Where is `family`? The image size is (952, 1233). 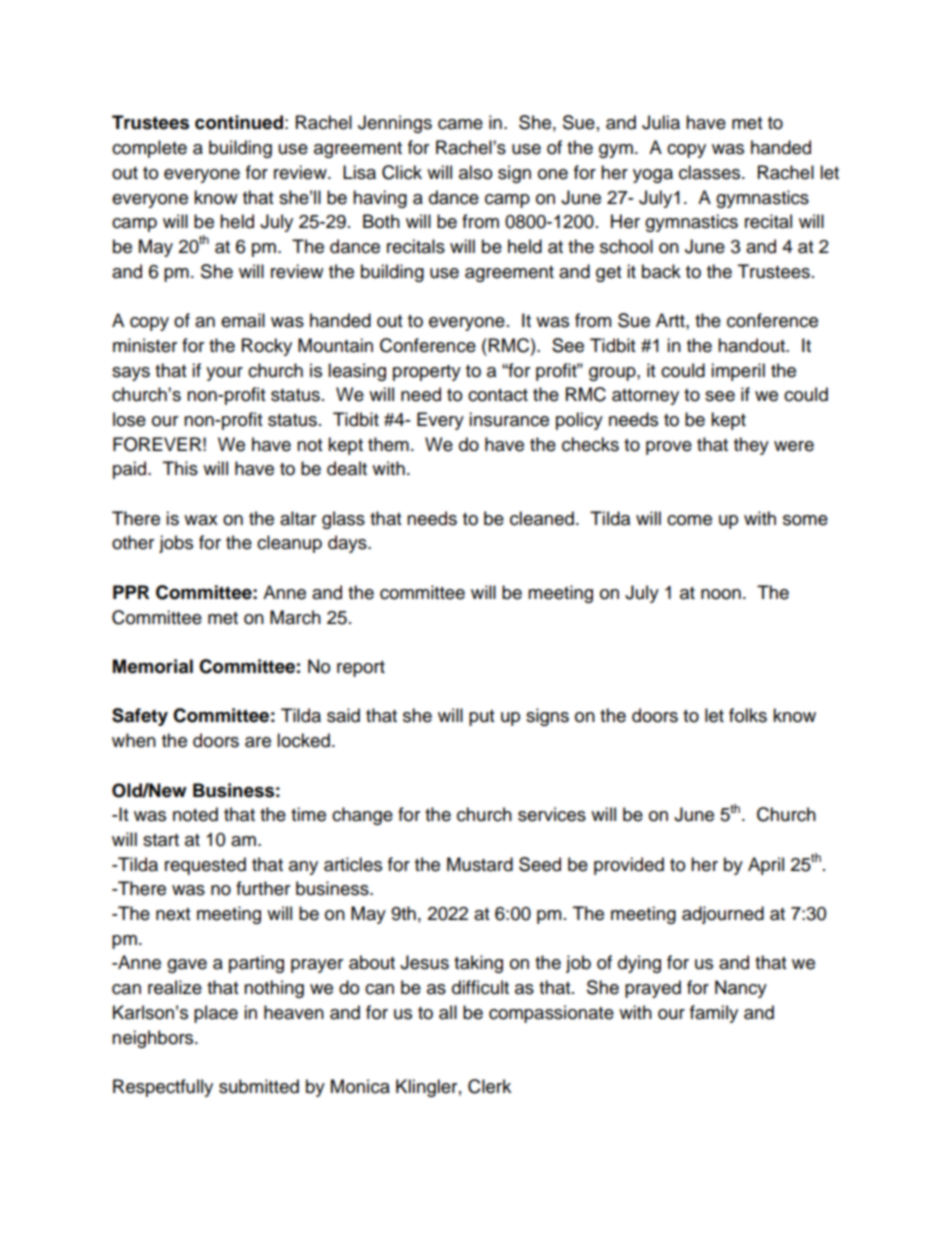
family is located at coordinates (714, 1014).
